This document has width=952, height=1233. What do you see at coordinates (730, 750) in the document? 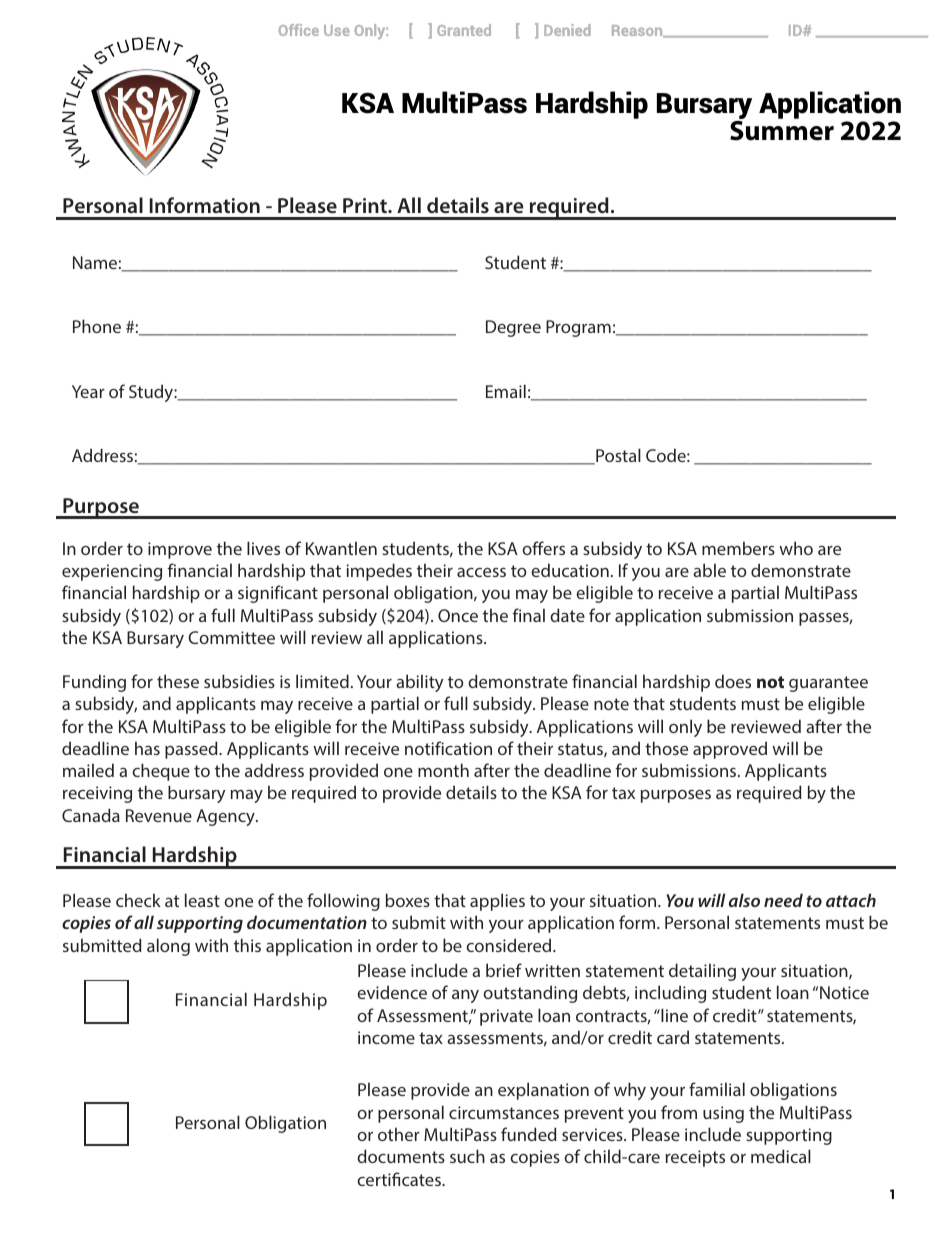
I see `approved` at bounding box center [730, 750].
